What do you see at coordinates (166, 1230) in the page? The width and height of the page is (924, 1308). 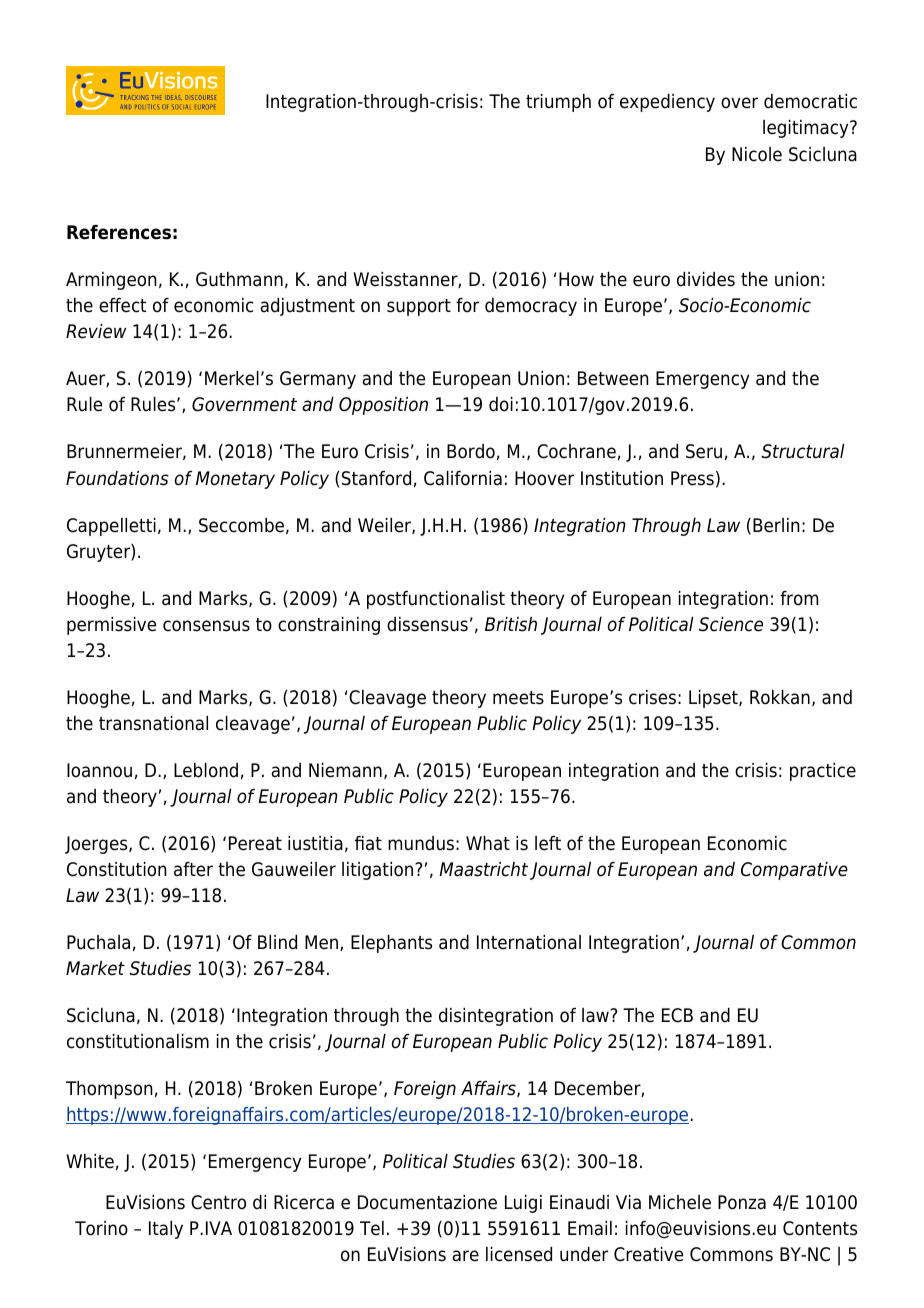 I see `Italy` at bounding box center [166, 1230].
